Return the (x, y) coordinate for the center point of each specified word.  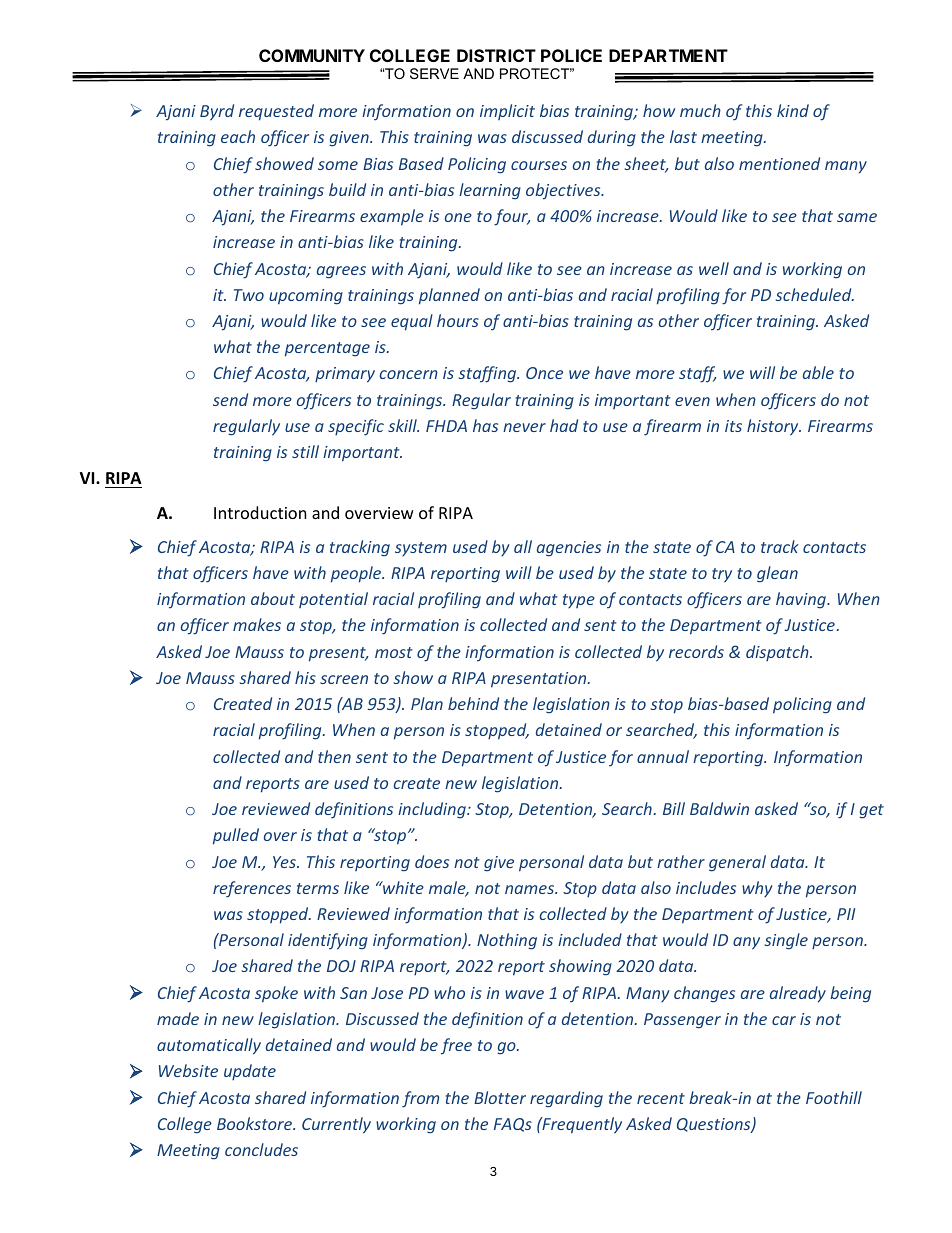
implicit (507, 112)
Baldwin (719, 808)
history (774, 427)
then (334, 756)
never (524, 427)
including (433, 810)
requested (276, 112)
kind (793, 110)
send (230, 399)
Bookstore (255, 1123)
